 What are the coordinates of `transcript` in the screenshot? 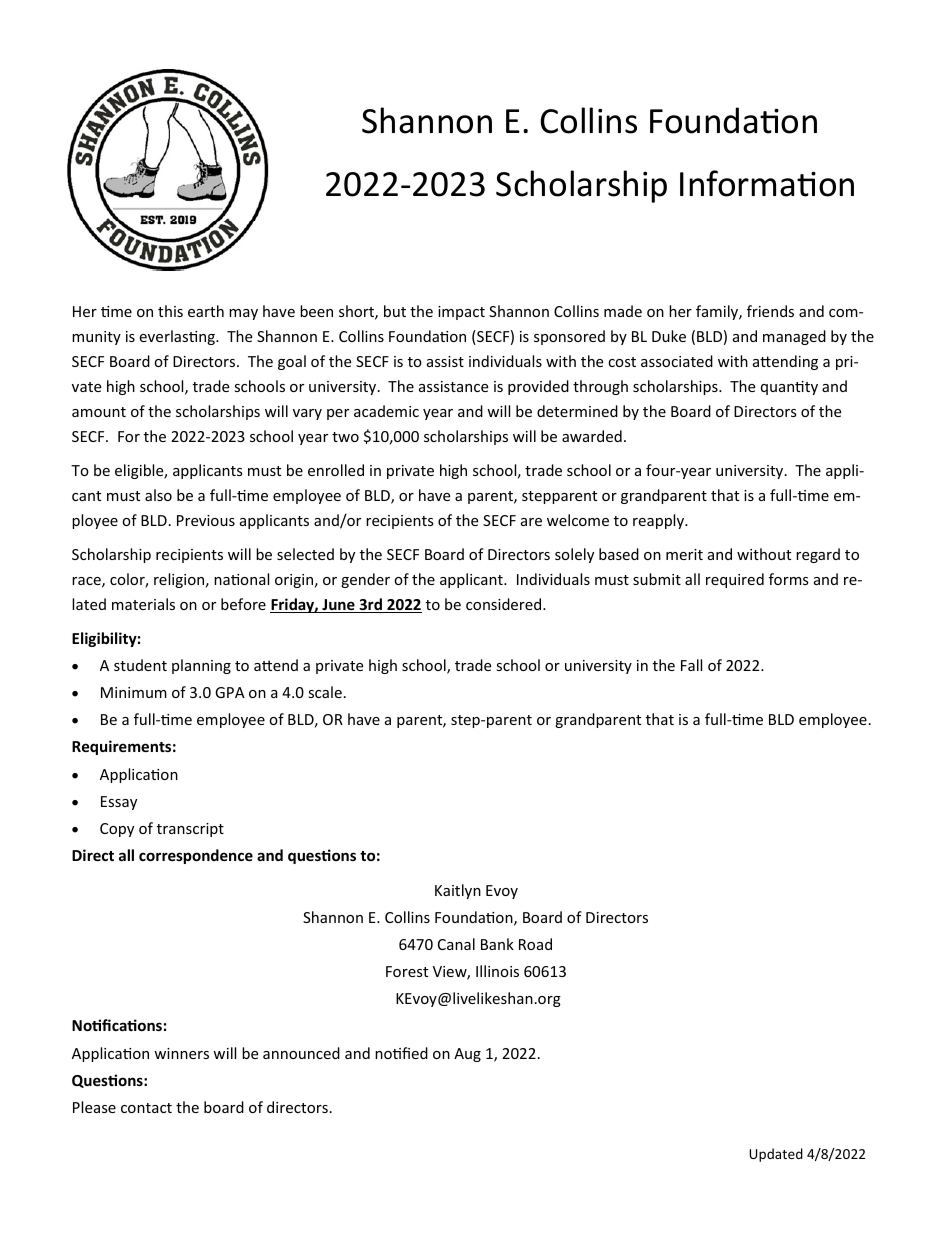 It's located at (190, 830).
